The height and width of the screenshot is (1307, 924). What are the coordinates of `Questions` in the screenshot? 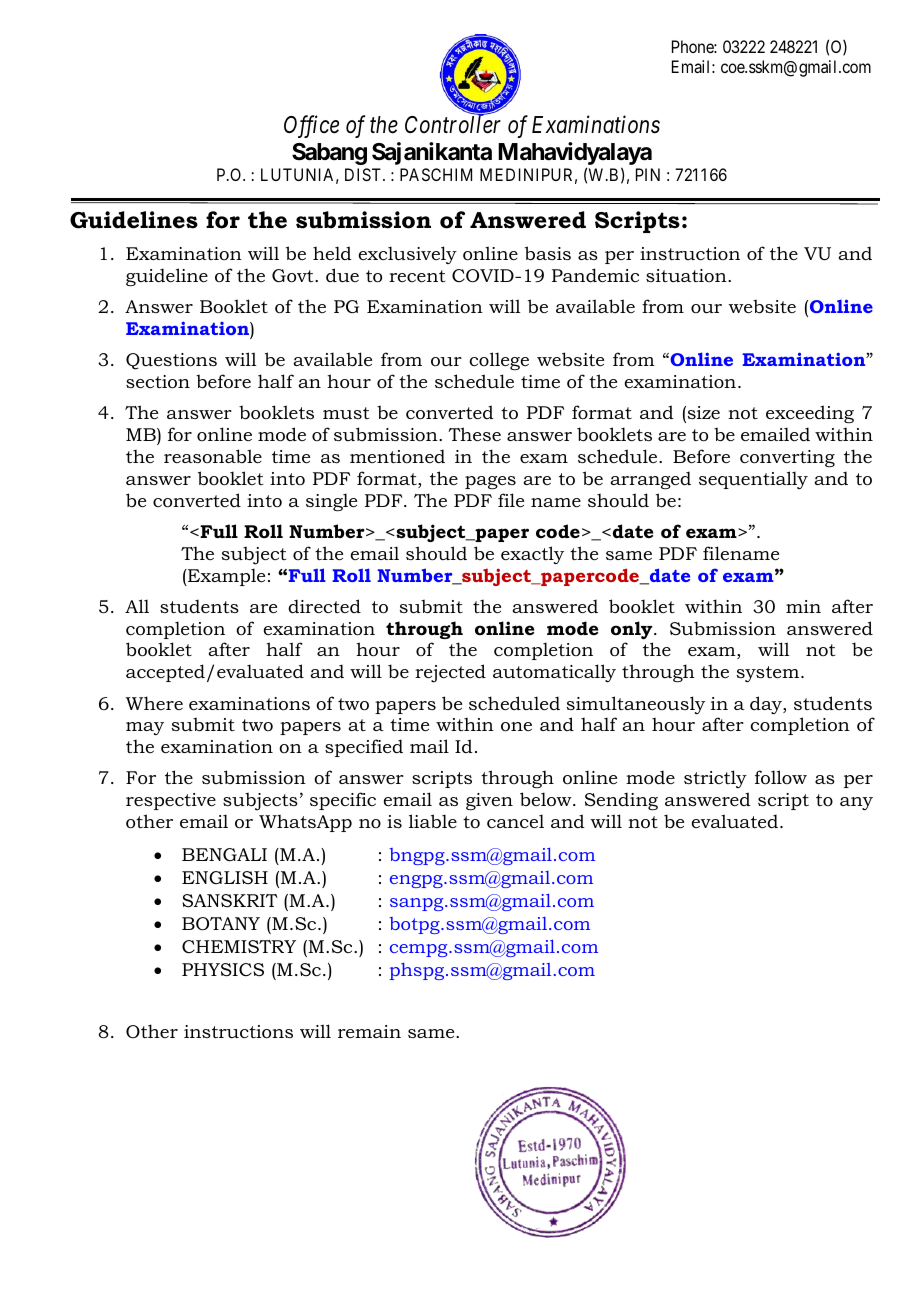 It's located at (171, 361).
